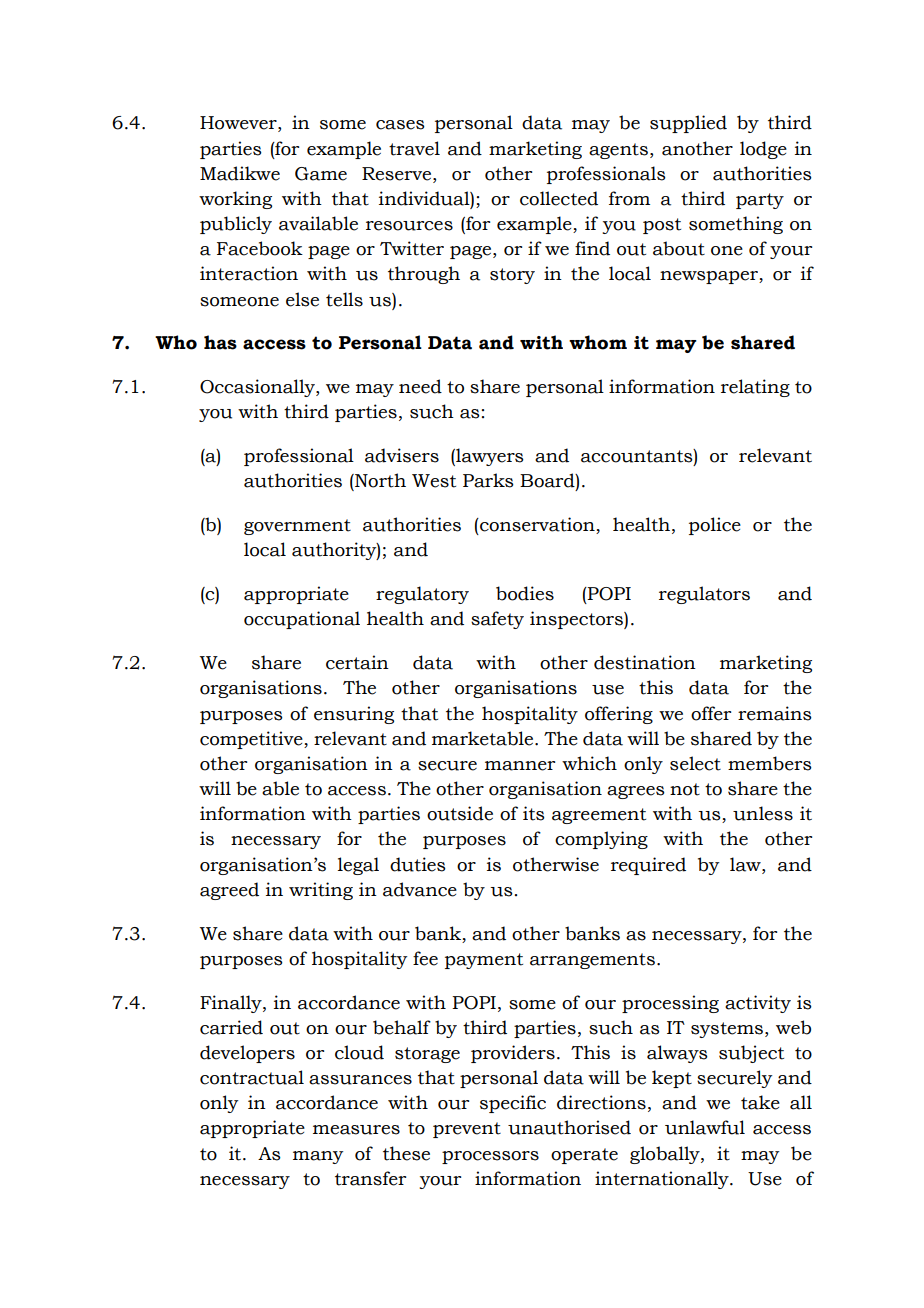 This screenshot has width=924, height=1308. I want to click on Game, so click(321, 174).
